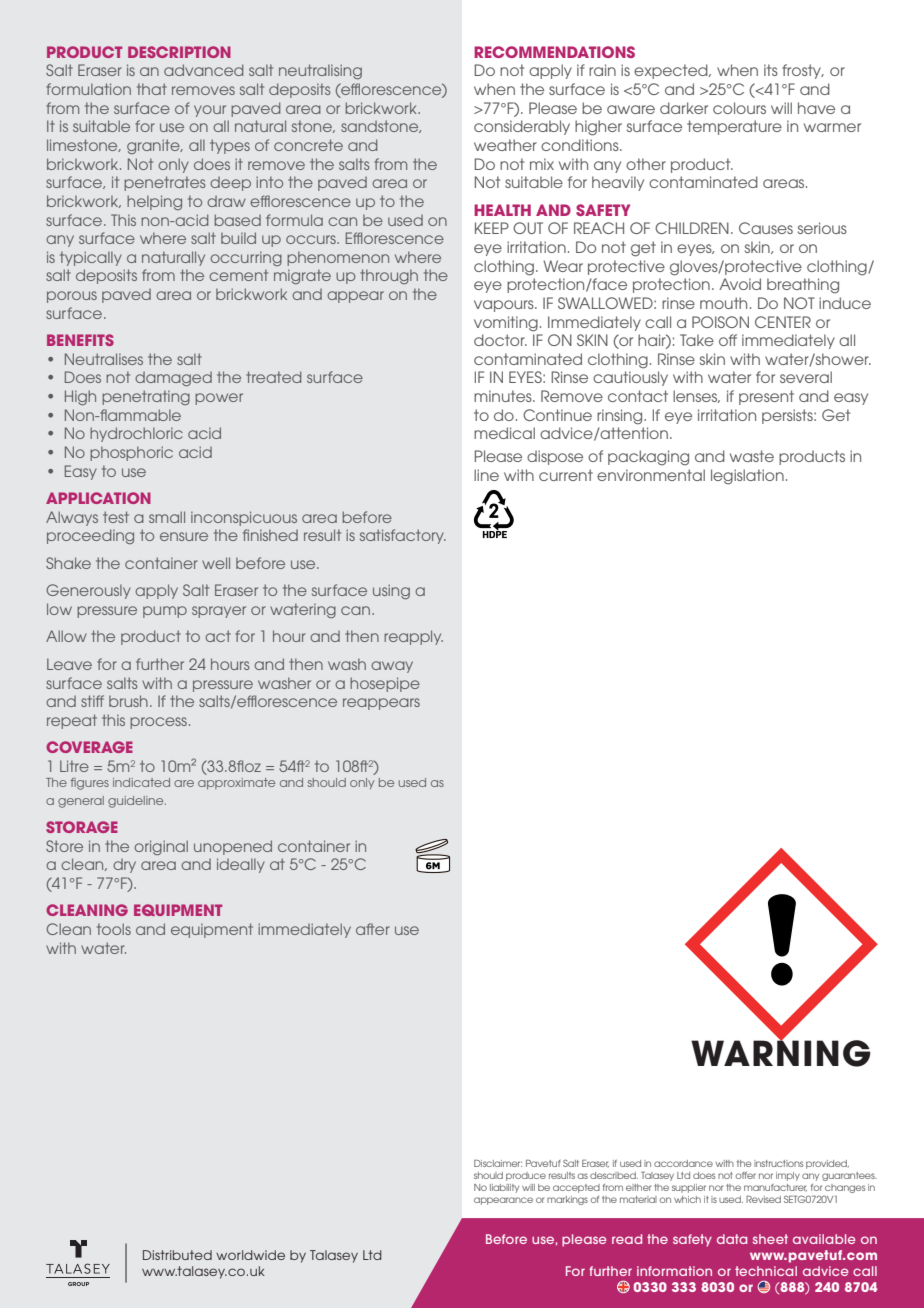 This document has height=1308, width=924. Describe the element at coordinates (152, 89) in the document. I see `that` at that location.
